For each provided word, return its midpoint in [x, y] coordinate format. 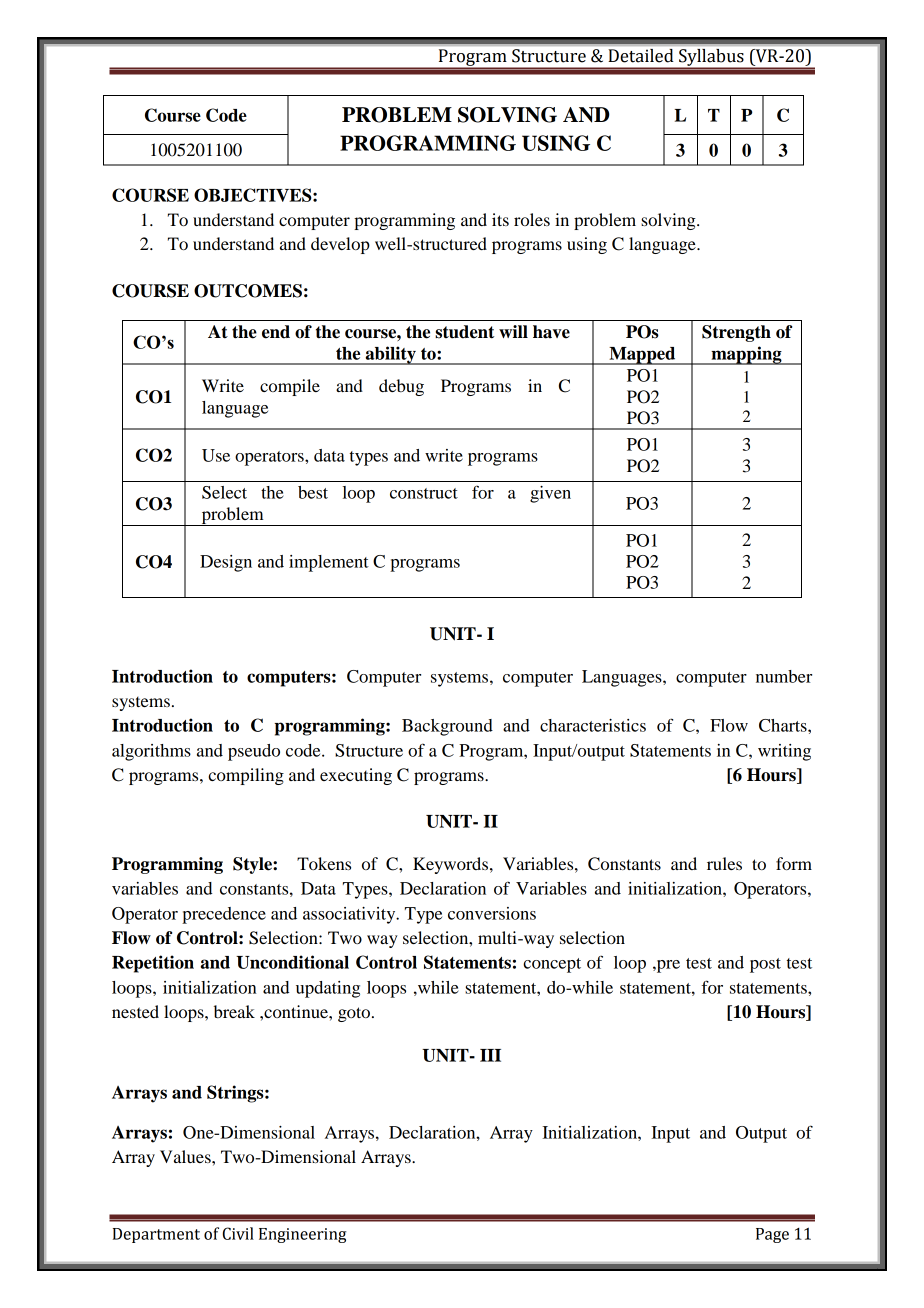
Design [226, 563]
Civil [238, 1233]
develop [340, 245]
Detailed [641, 55]
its [500, 219]
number [784, 676]
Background [447, 727]
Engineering [302, 1235]
